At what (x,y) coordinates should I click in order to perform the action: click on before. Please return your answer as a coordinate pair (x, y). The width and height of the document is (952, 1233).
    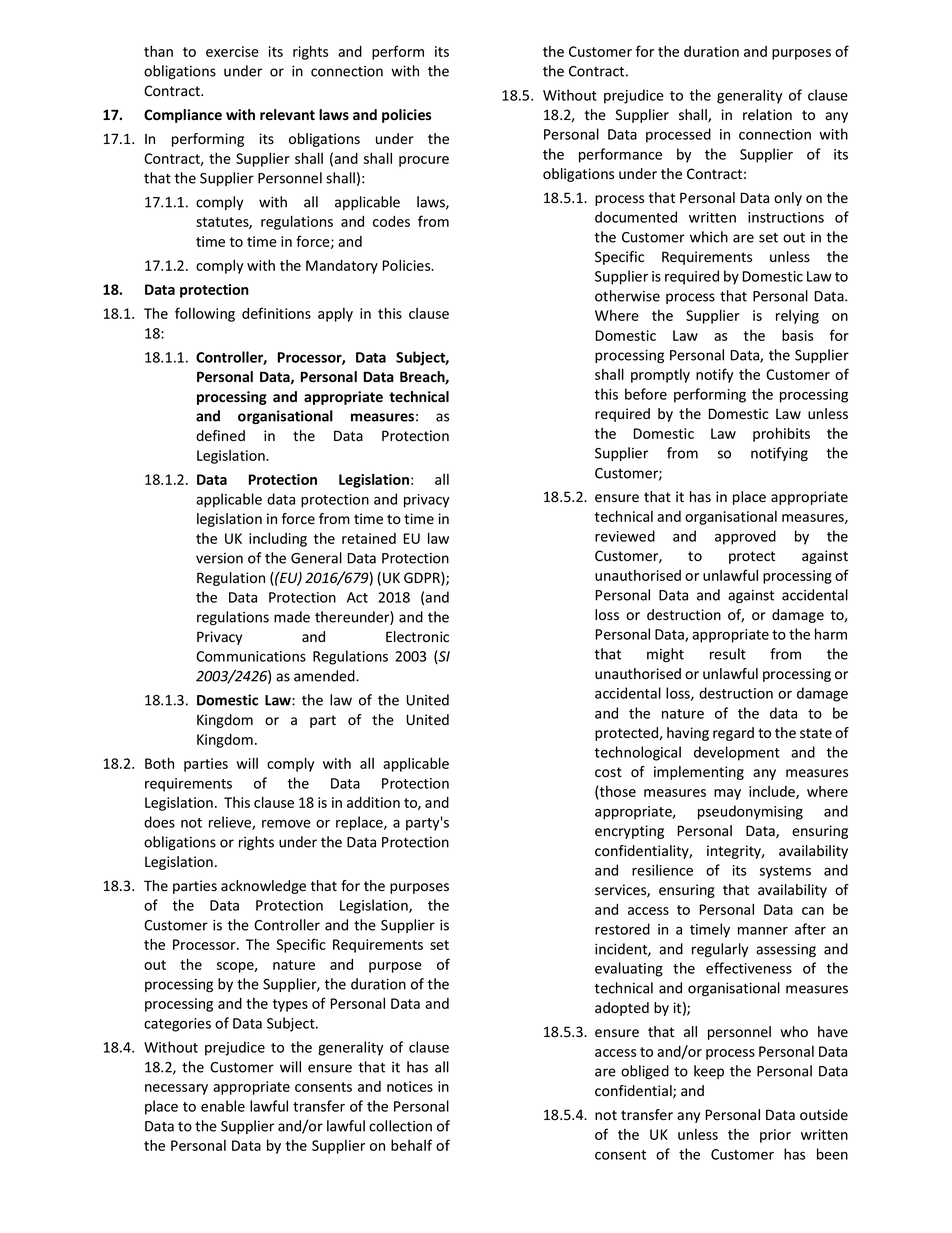
    Looking at the image, I should click on (646, 394).
